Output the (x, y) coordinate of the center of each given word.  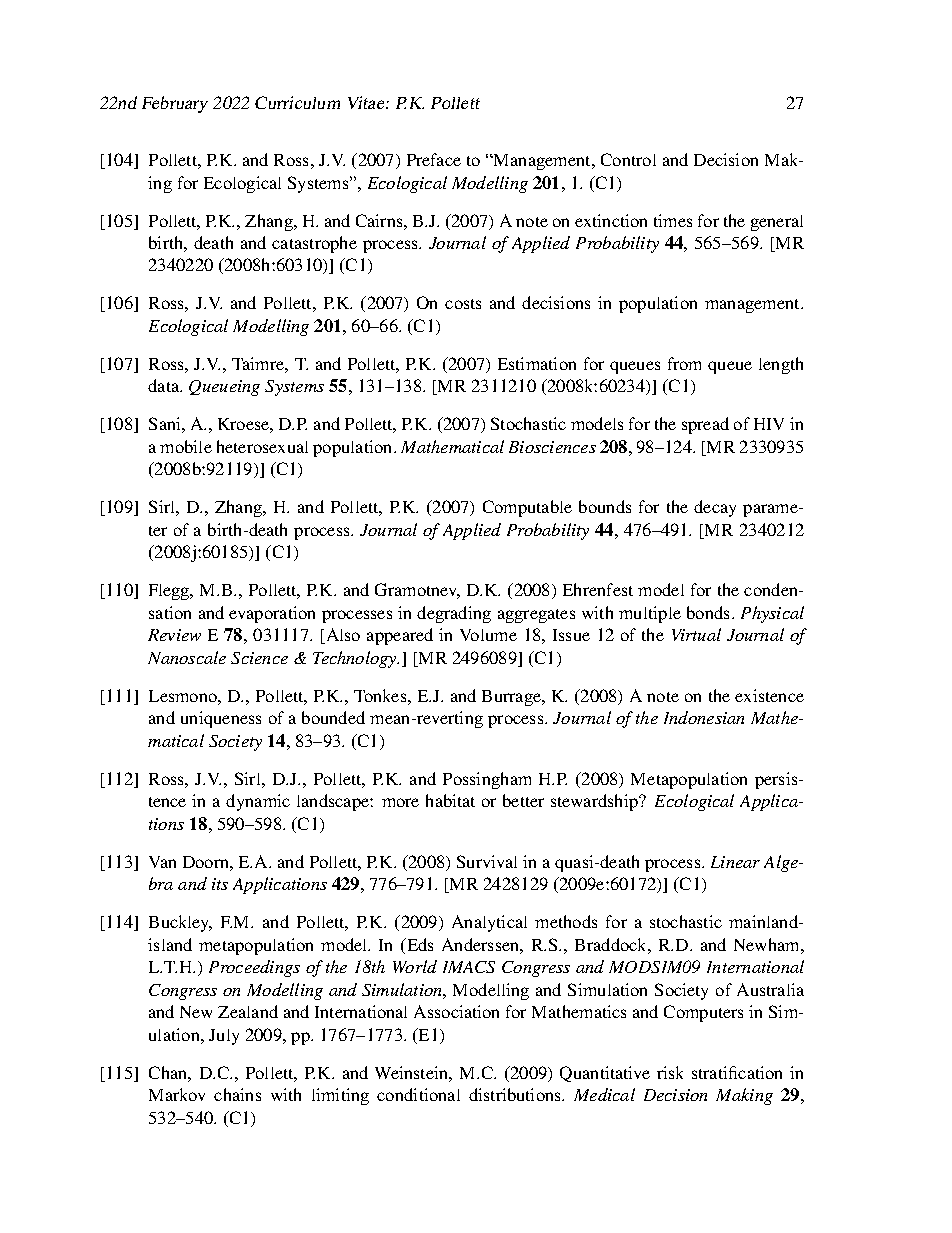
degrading (454, 614)
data (165, 385)
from (684, 363)
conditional (418, 1094)
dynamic (258, 802)
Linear (735, 862)
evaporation (272, 614)
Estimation (537, 363)
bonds (708, 612)
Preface (434, 159)
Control (628, 159)
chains (237, 1094)
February (175, 104)
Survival (487, 861)
